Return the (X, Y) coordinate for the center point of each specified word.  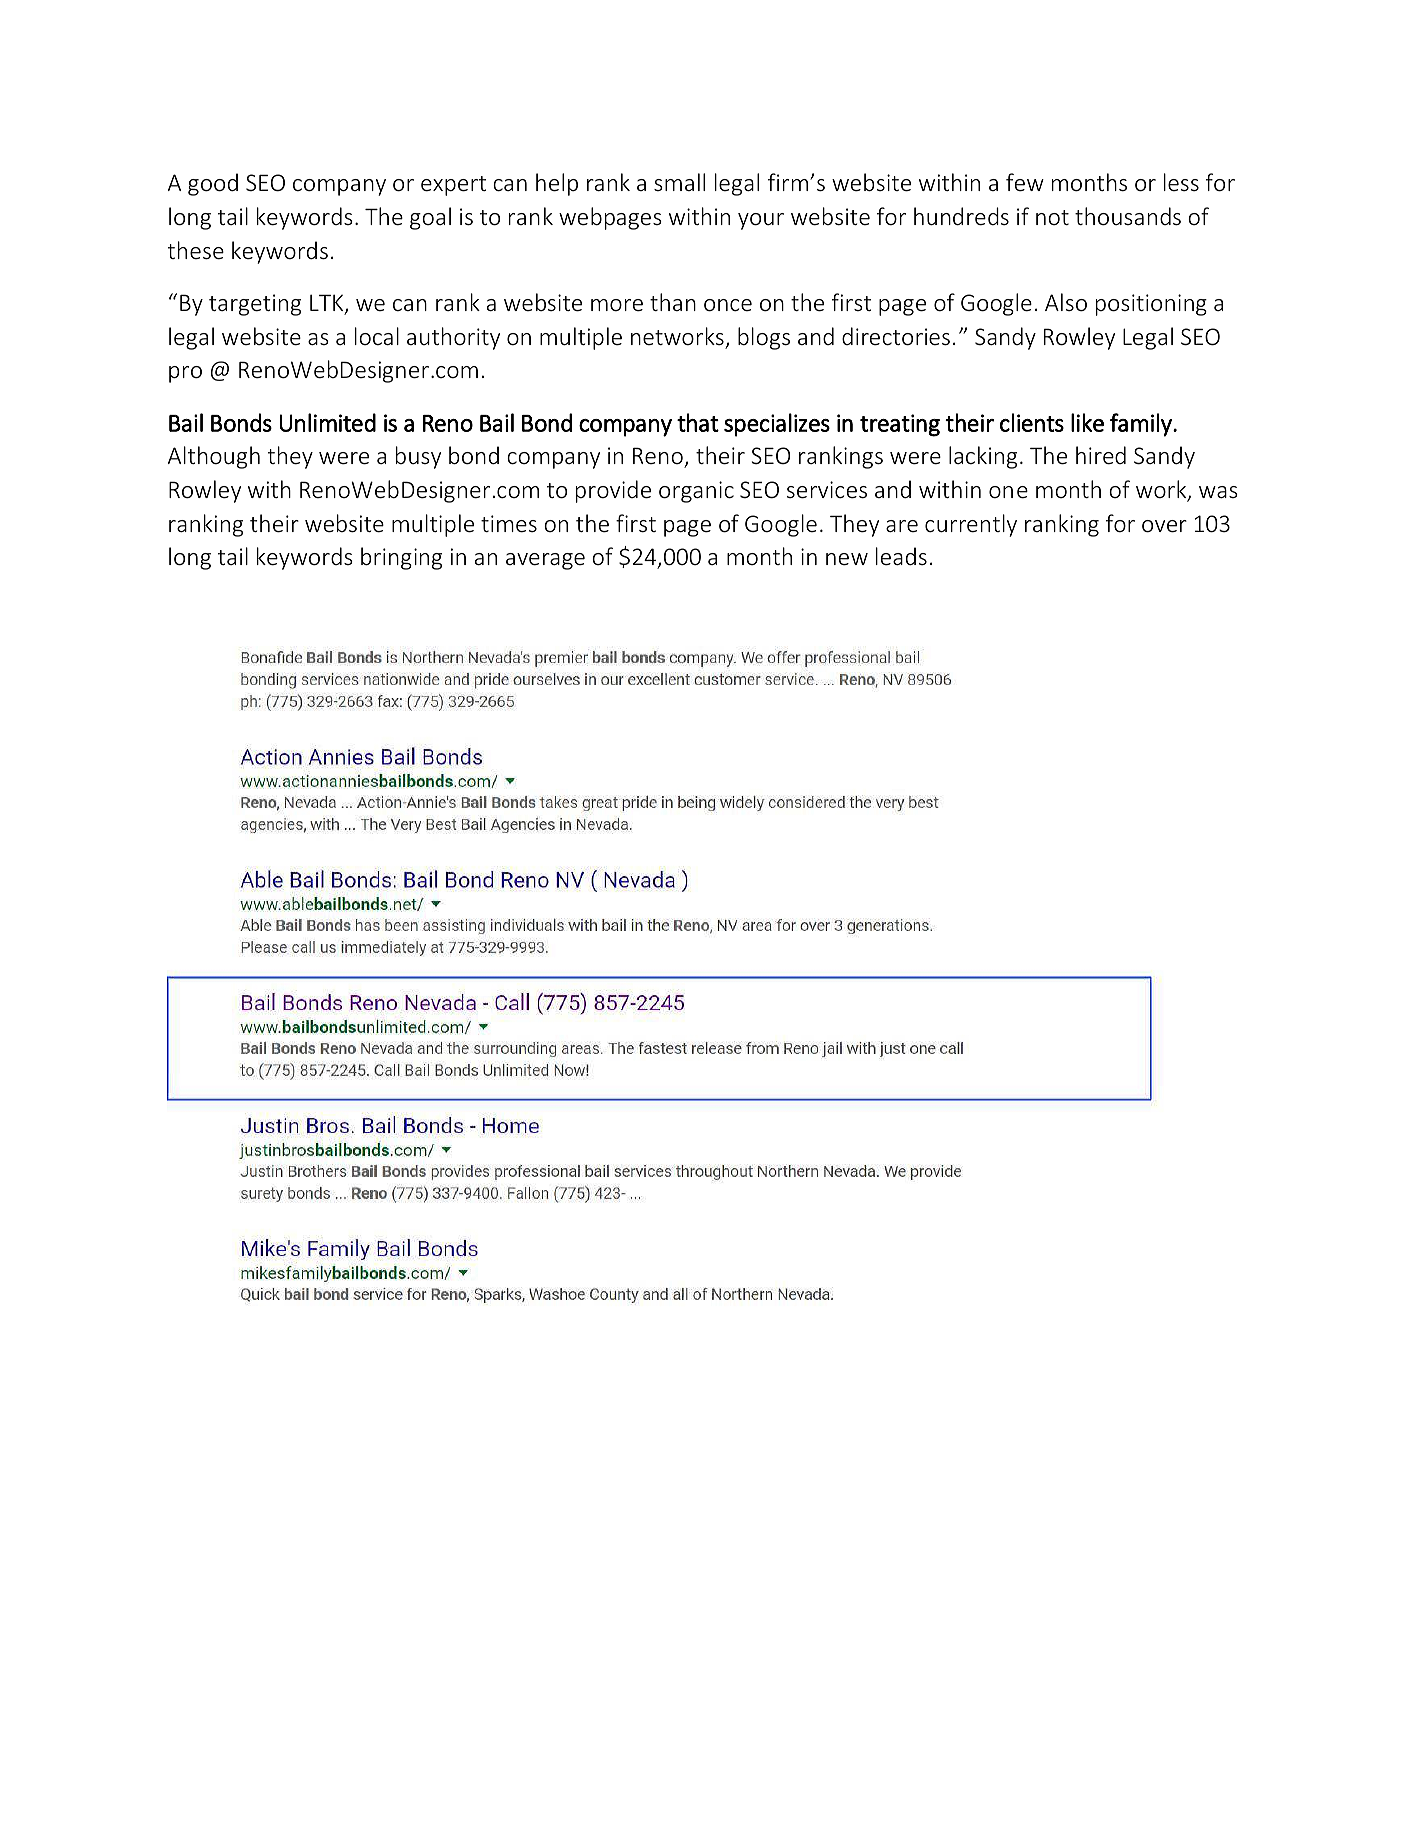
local (377, 336)
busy (418, 457)
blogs (764, 338)
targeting (255, 305)
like (1087, 422)
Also (1066, 302)
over (1164, 526)
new (847, 559)
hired (1101, 455)
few (1025, 182)
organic (696, 492)
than (673, 302)
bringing (401, 558)
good (213, 184)
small (679, 182)
